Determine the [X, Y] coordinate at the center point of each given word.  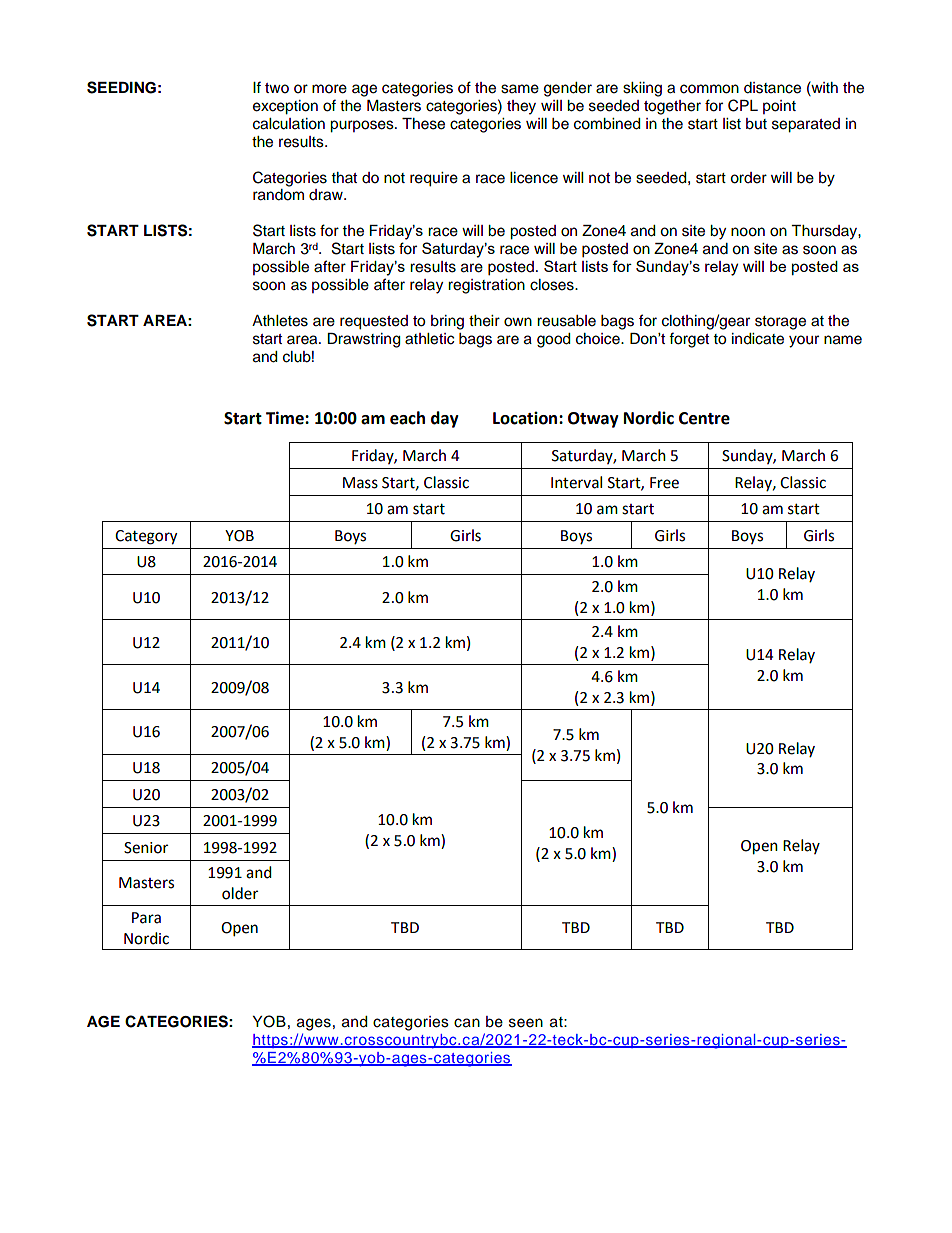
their [484, 321]
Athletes [280, 321]
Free [664, 483]
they [521, 107]
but [756, 124]
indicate [758, 339]
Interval [576, 482]
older [240, 893]
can [467, 1023]
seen [526, 1023]
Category [146, 537]
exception [285, 107]
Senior [146, 848]
